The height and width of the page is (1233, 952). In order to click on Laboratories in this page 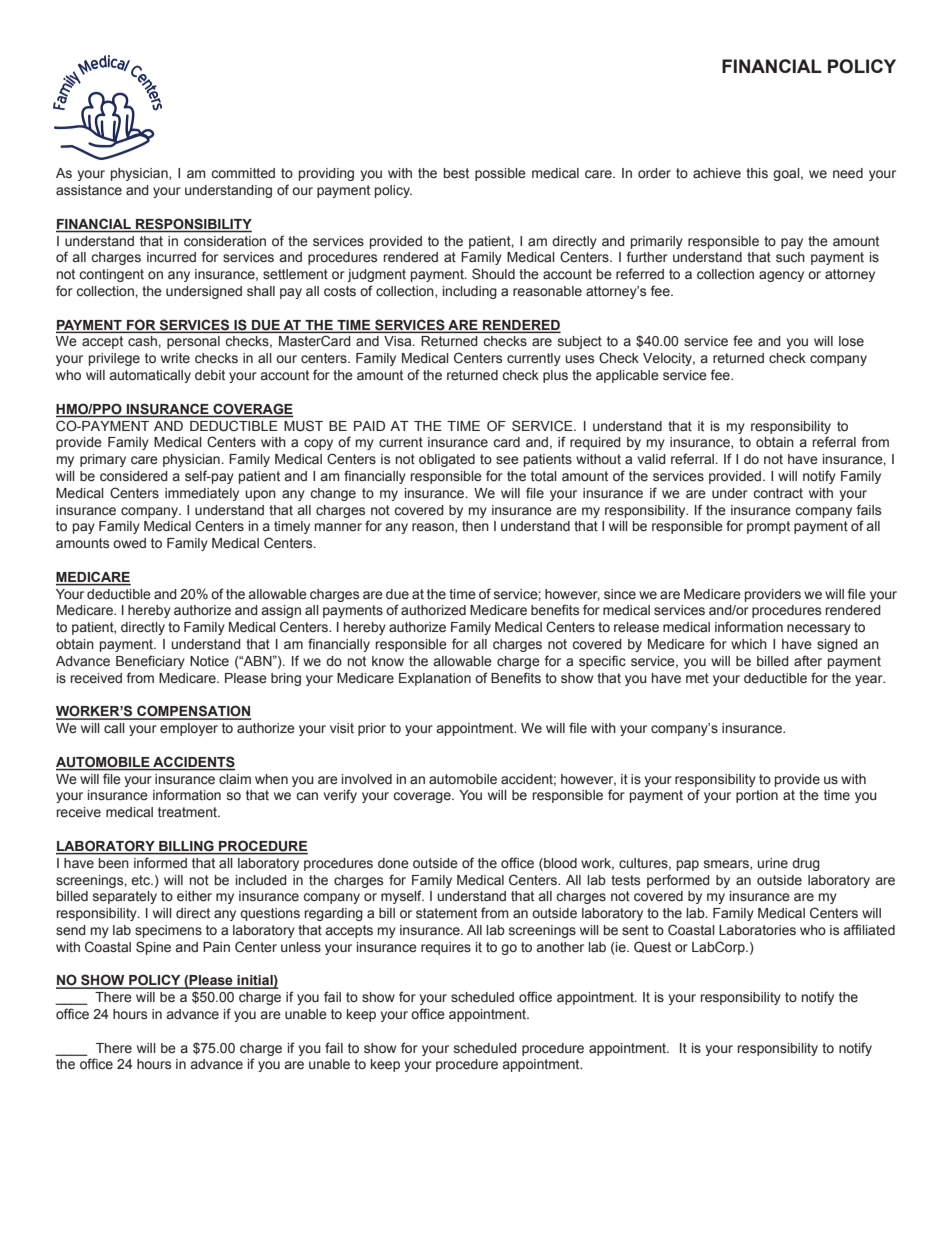, I will do `click(757, 930)`.
